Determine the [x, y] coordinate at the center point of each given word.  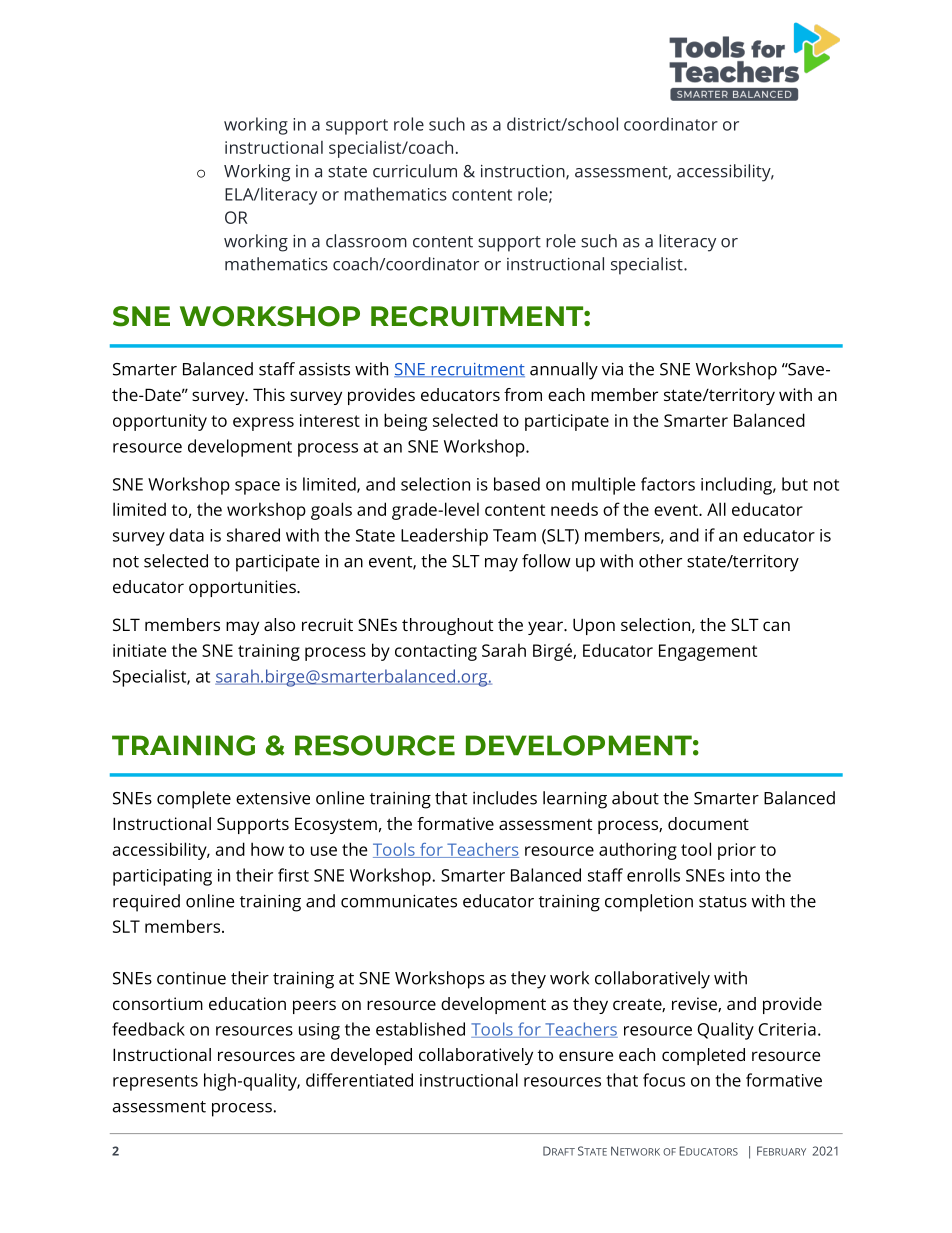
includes [505, 798]
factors [668, 484]
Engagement [708, 652]
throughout [447, 626]
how [267, 849]
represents [155, 1083]
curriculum [415, 171]
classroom [366, 241]
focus [664, 1080]
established [420, 1029]
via [612, 369]
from [523, 394]
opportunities [243, 588]
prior [737, 851]
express [263, 424]
